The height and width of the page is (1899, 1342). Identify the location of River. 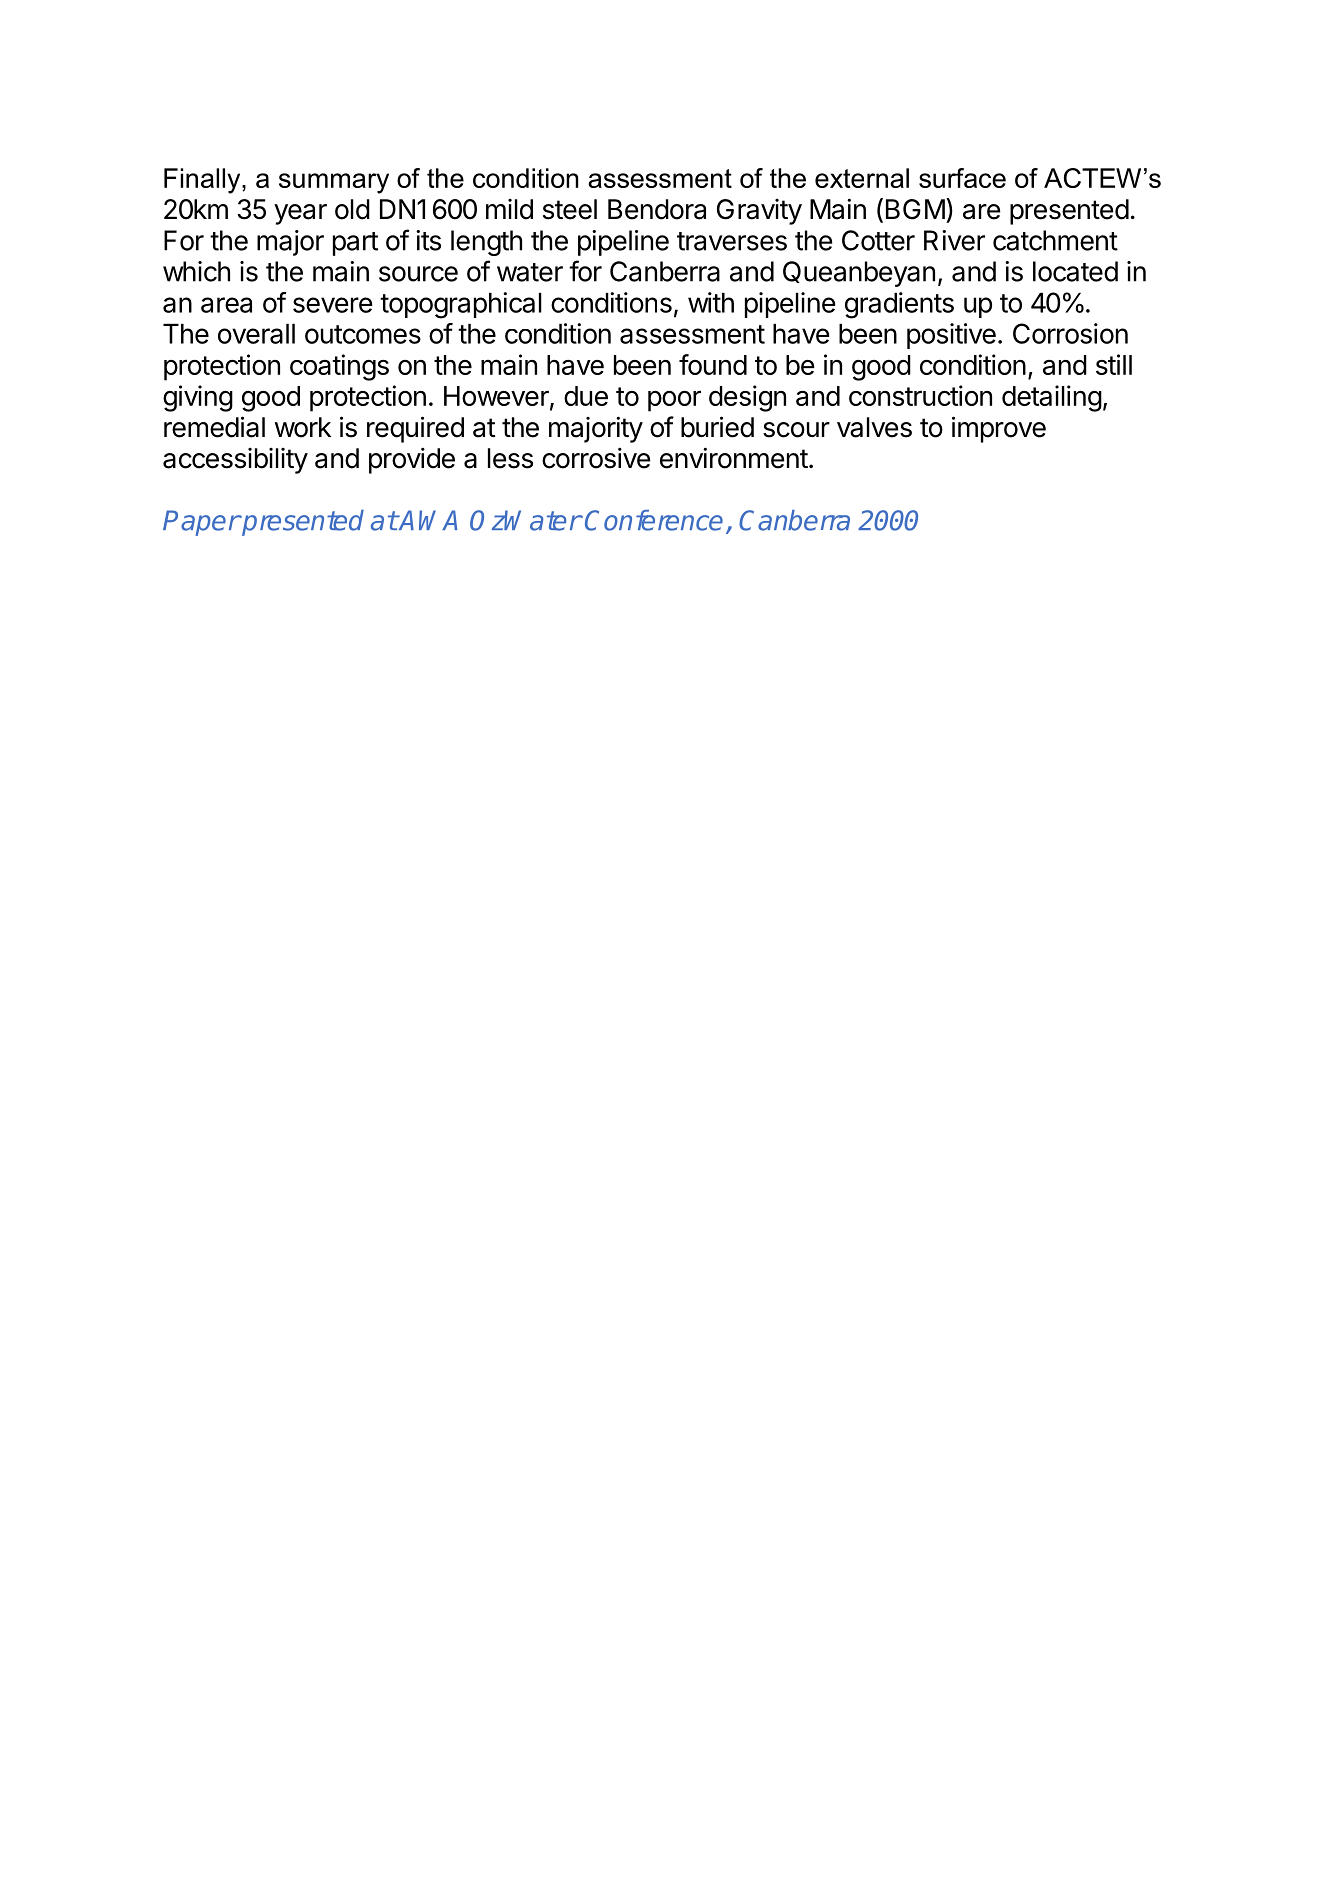
(954, 240).
